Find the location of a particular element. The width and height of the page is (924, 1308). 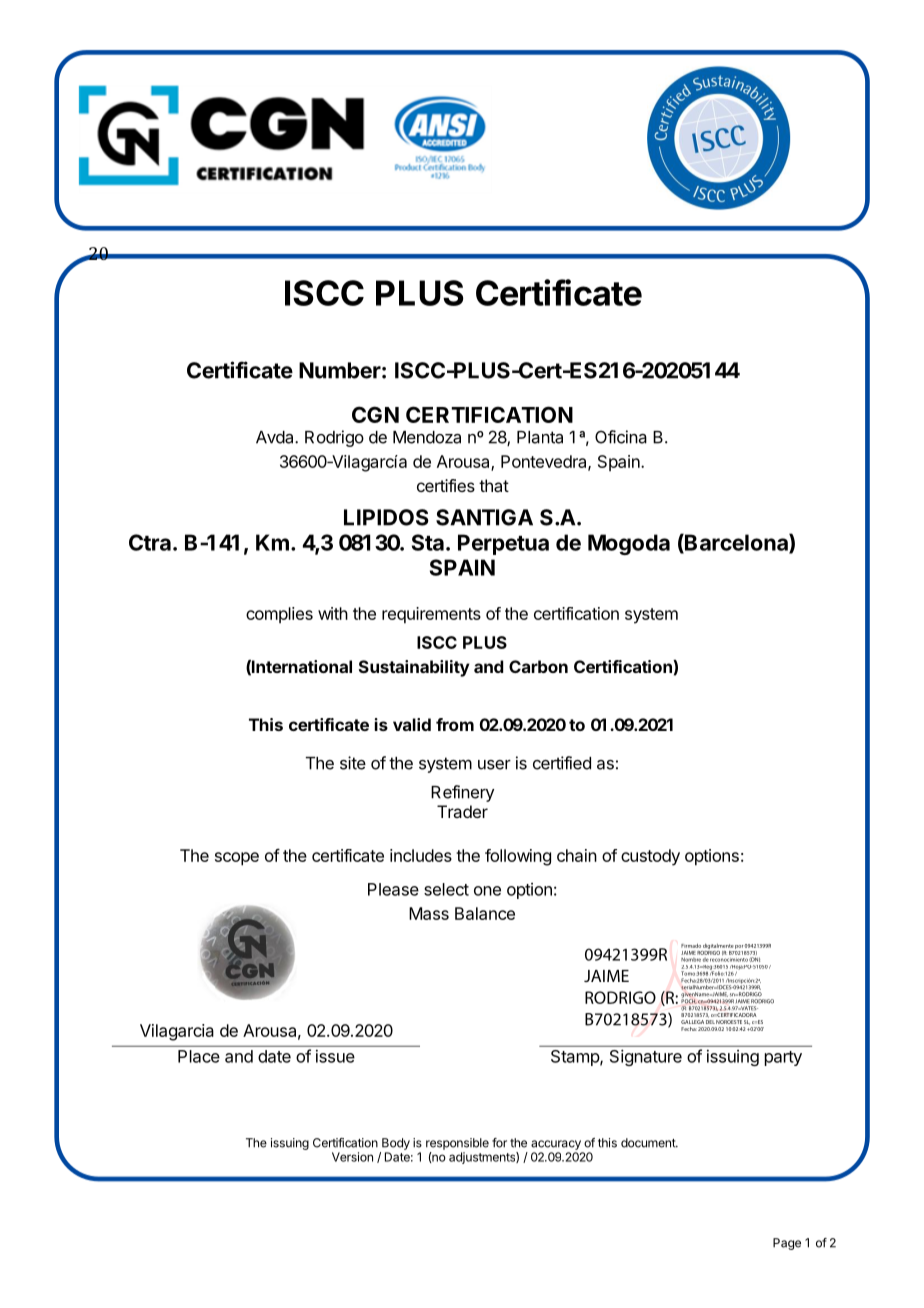

Barcelona is located at coordinates (736, 543).
